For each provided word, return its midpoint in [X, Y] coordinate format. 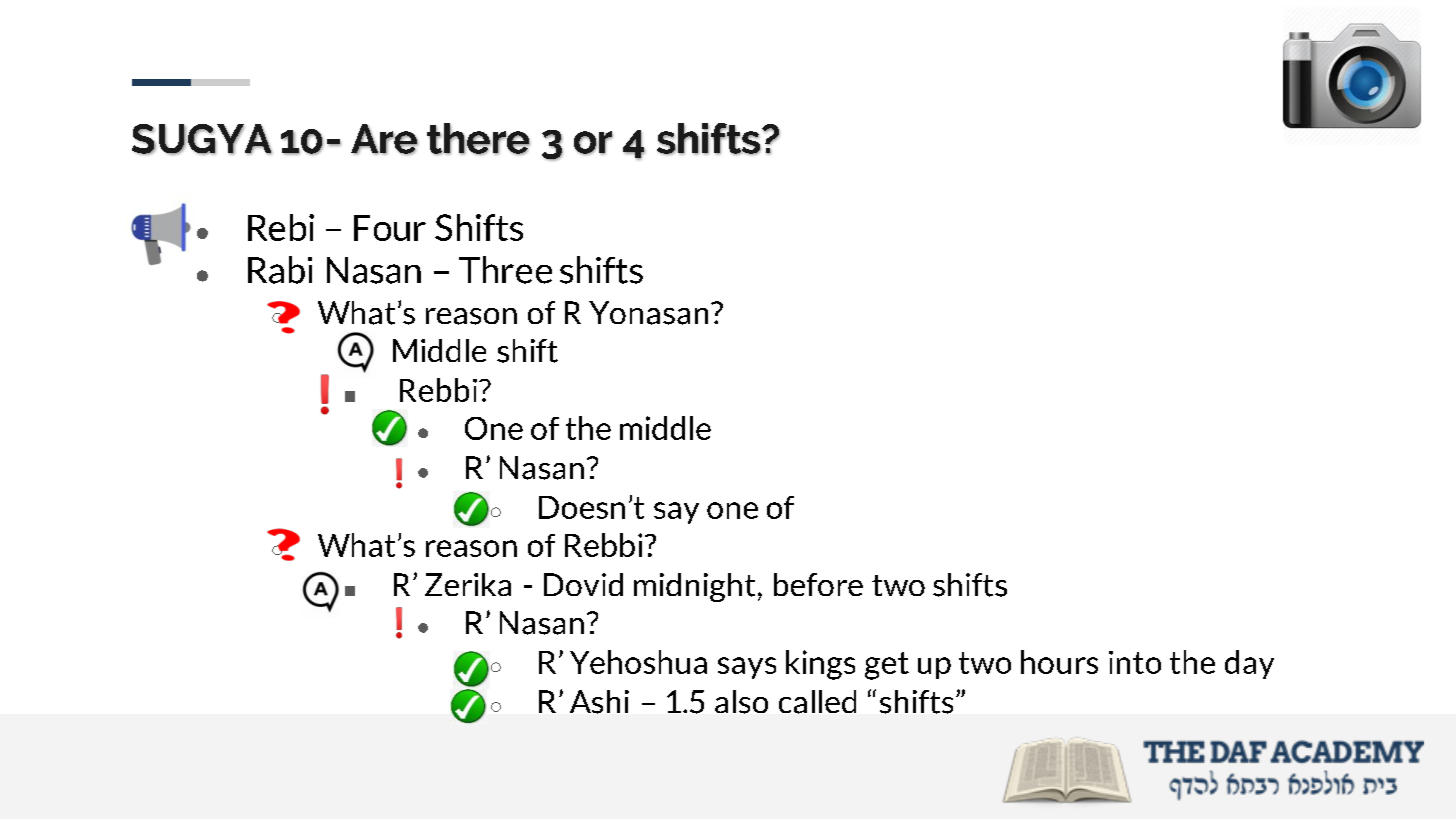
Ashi [599, 702]
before [818, 584]
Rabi [280, 270]
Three [505, 270]
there [478, 139]
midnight [694, 587]
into [1135, 662]
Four [390, 228]
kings [820, 665]
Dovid [583, 584]
